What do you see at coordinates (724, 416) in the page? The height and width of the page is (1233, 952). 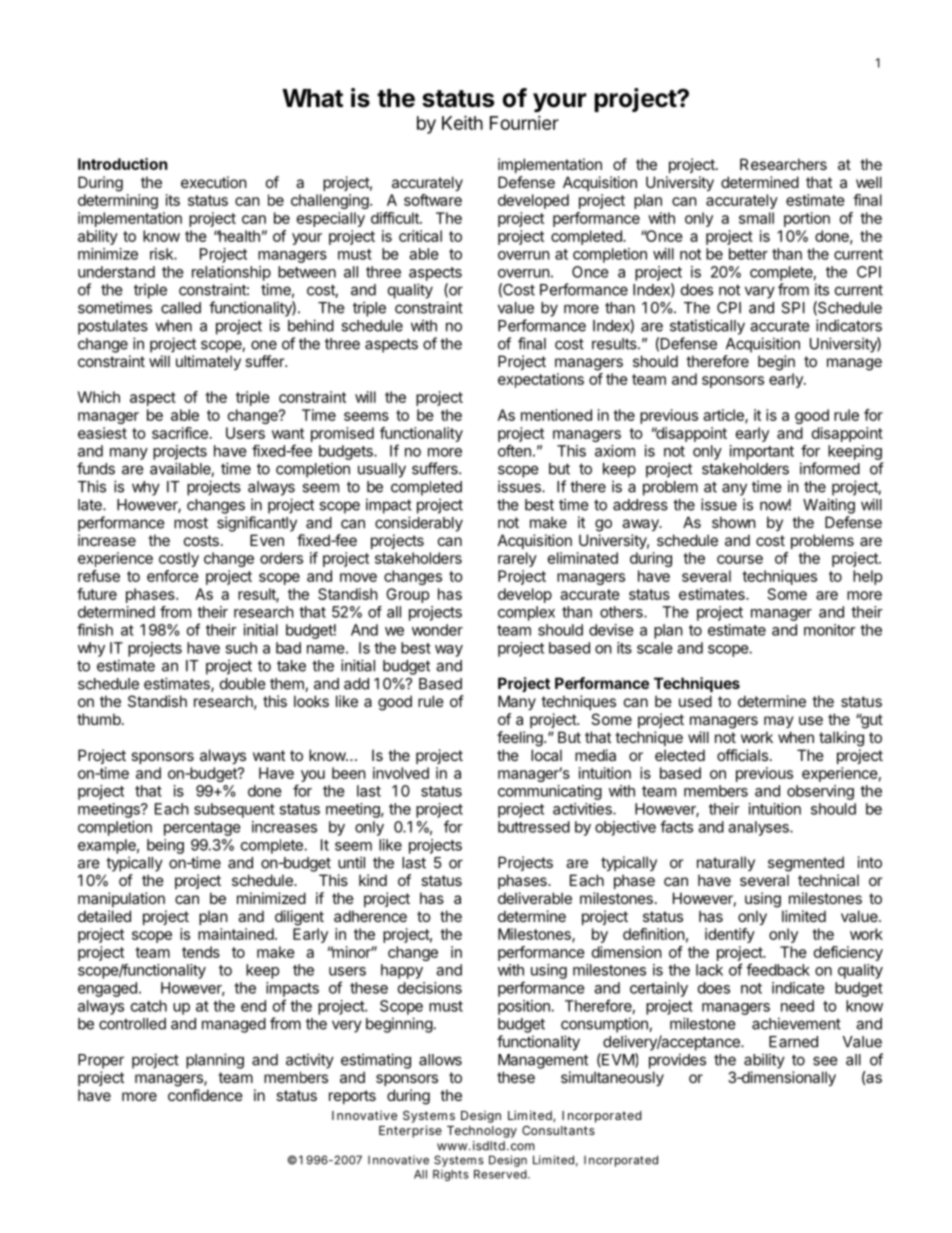 I see `article` at bounding box center [724, 416].
